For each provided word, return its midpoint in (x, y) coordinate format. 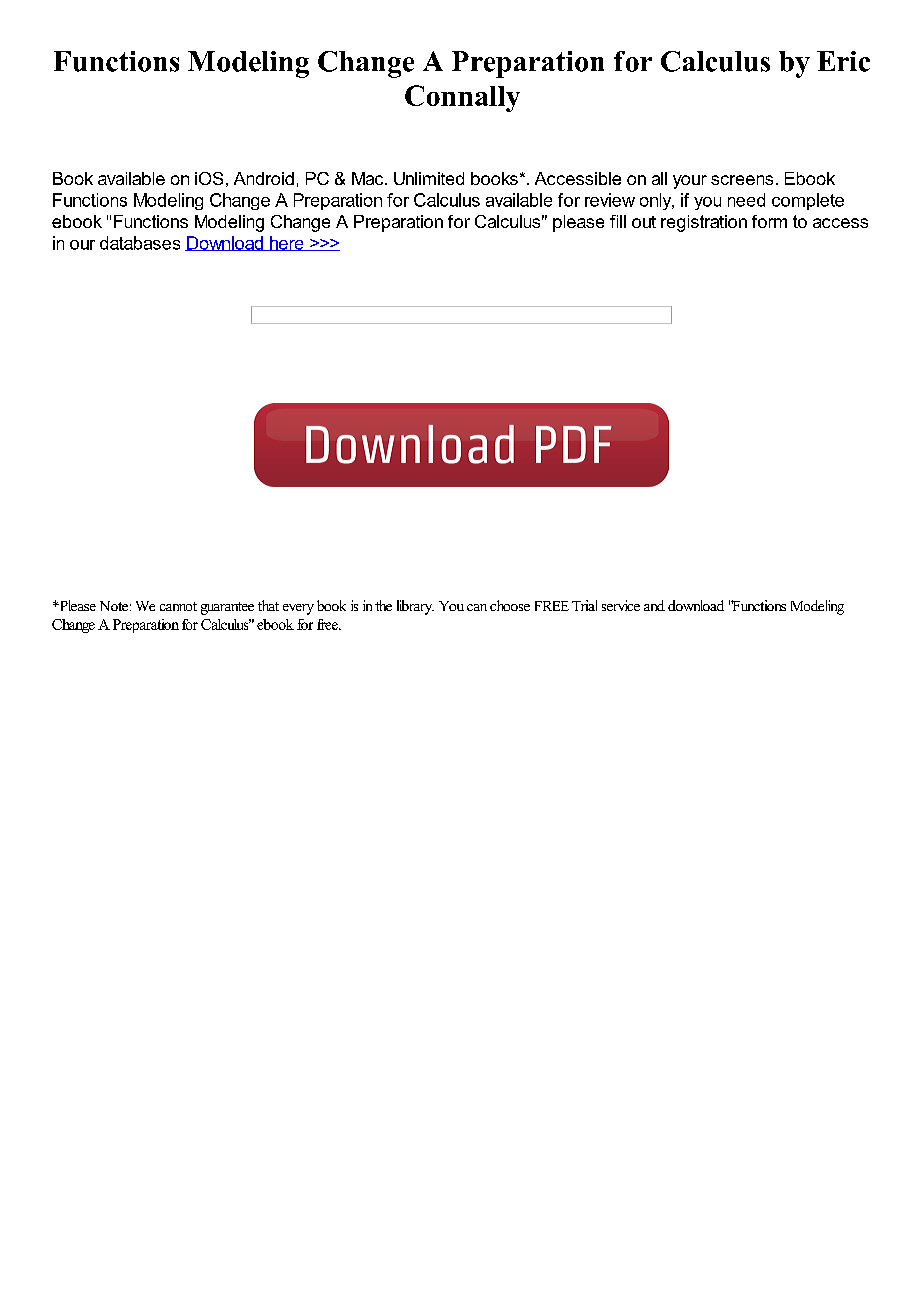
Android (264, 178)
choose (510, 605)
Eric (843, 61)
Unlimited (429, 178)
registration (704, 223)
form (769, 221)
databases (140, 243)
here (287, 243)
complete (808, 201)
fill (618, 221)
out (644, 222)
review (610, 200)
